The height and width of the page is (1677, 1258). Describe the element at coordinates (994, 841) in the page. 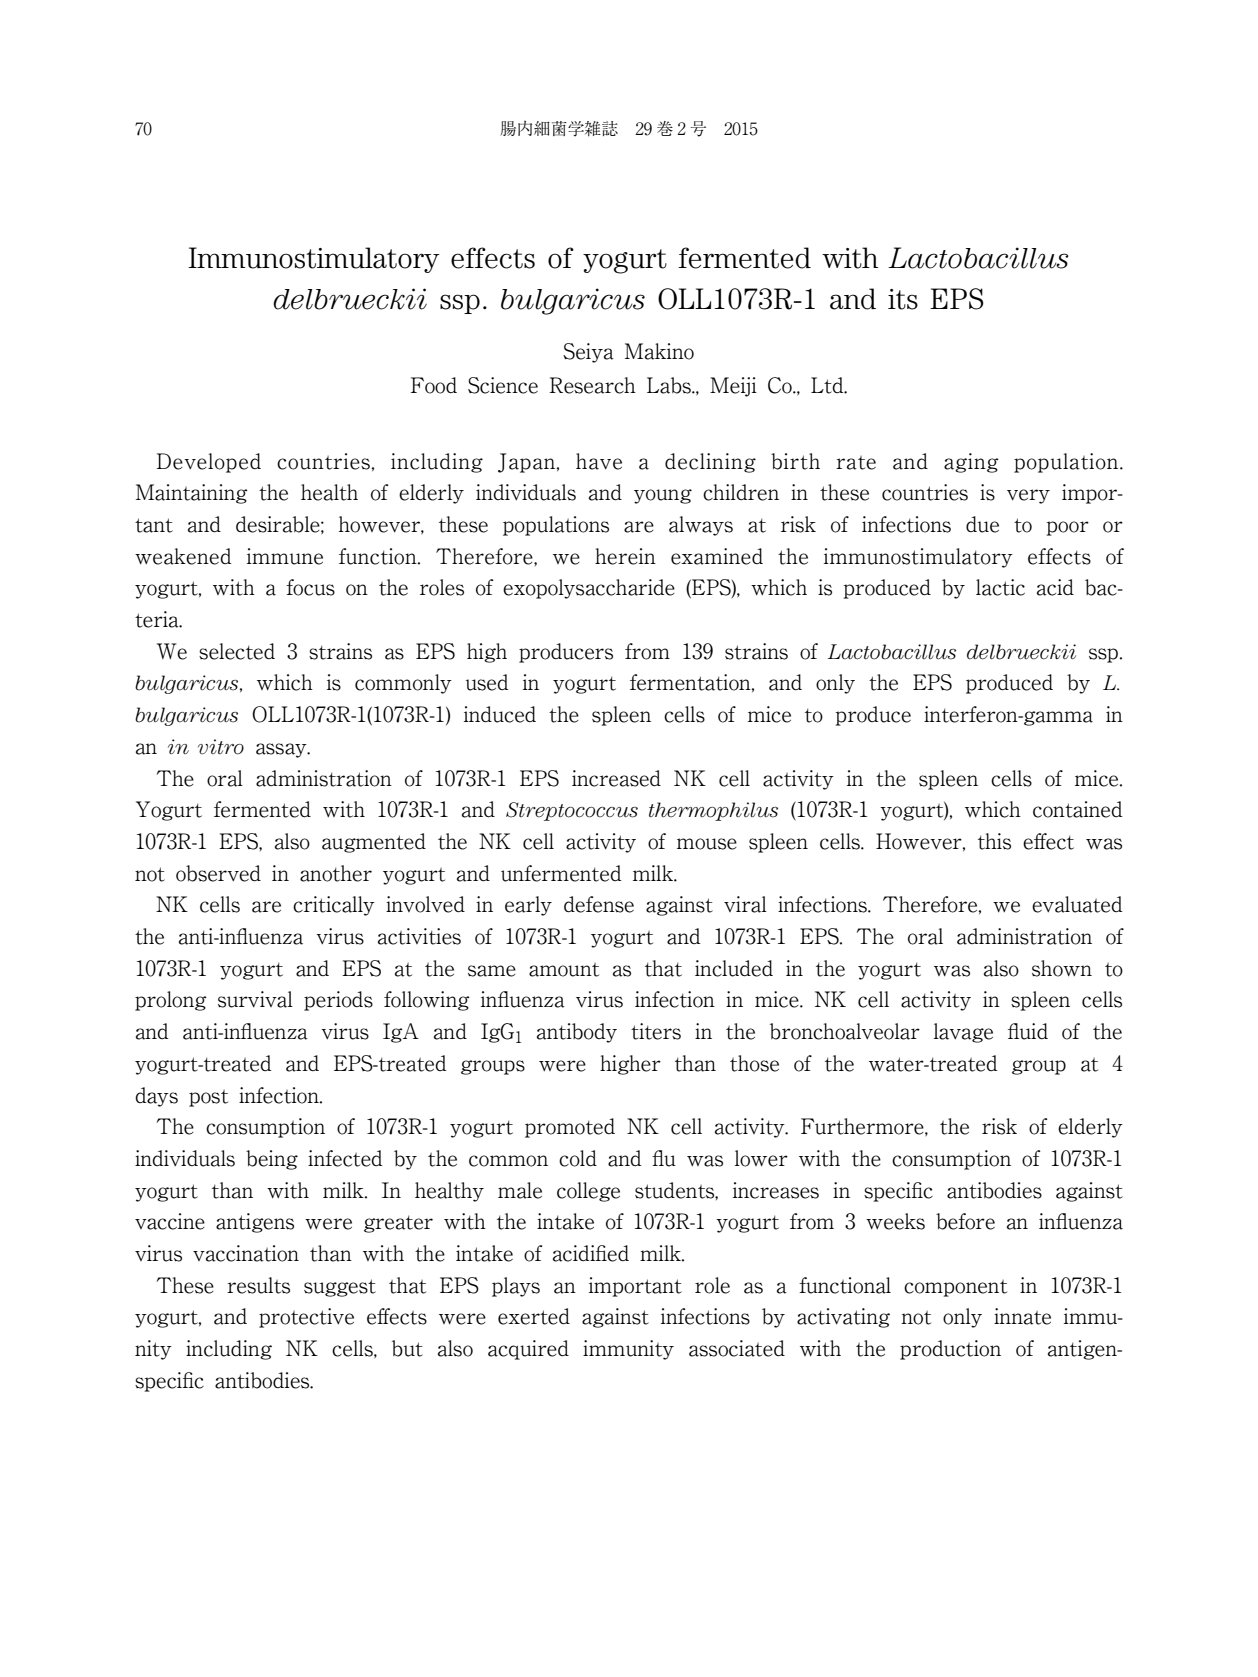

I see `this` at that location.
